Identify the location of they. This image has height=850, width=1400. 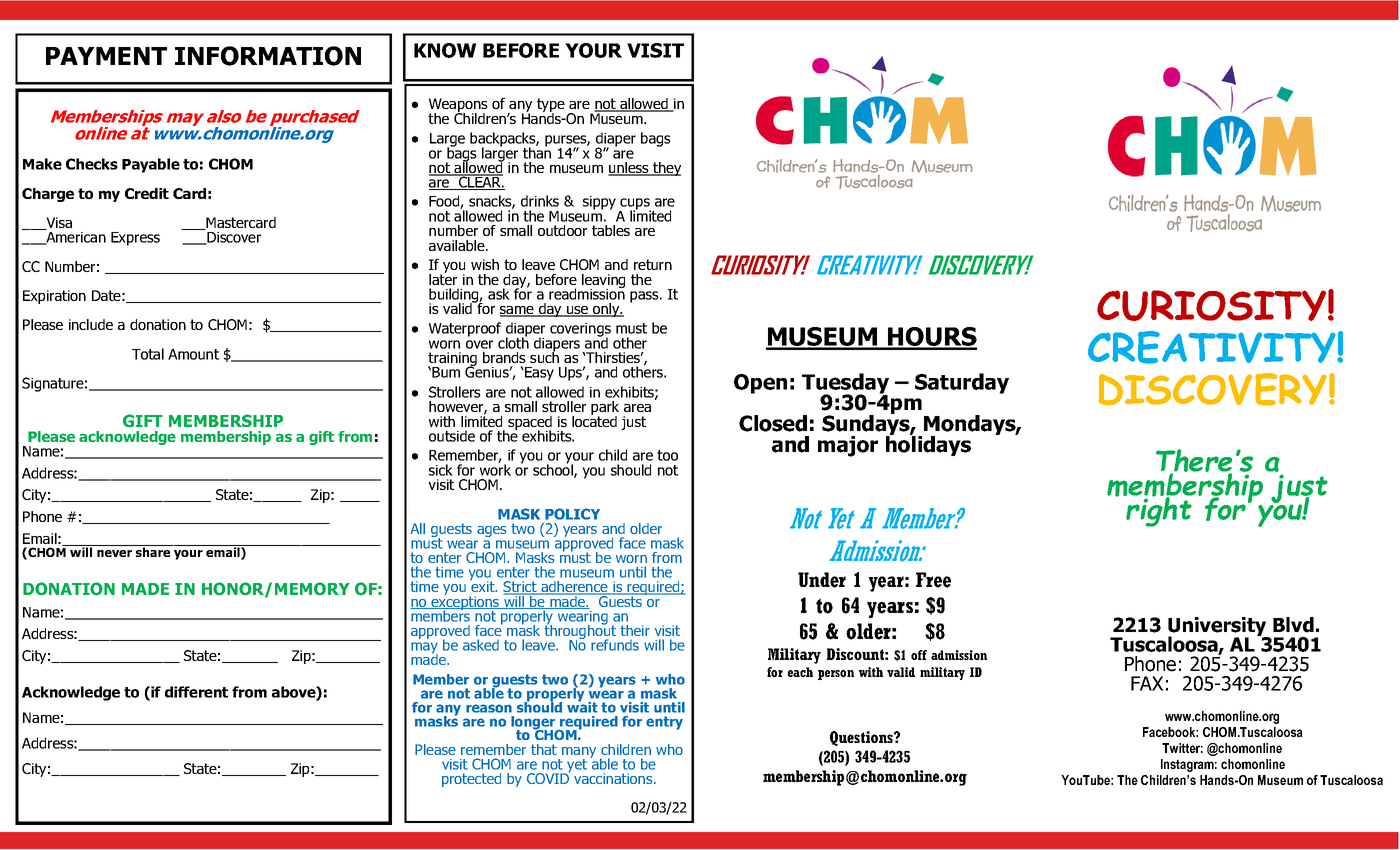
(666, 169).
